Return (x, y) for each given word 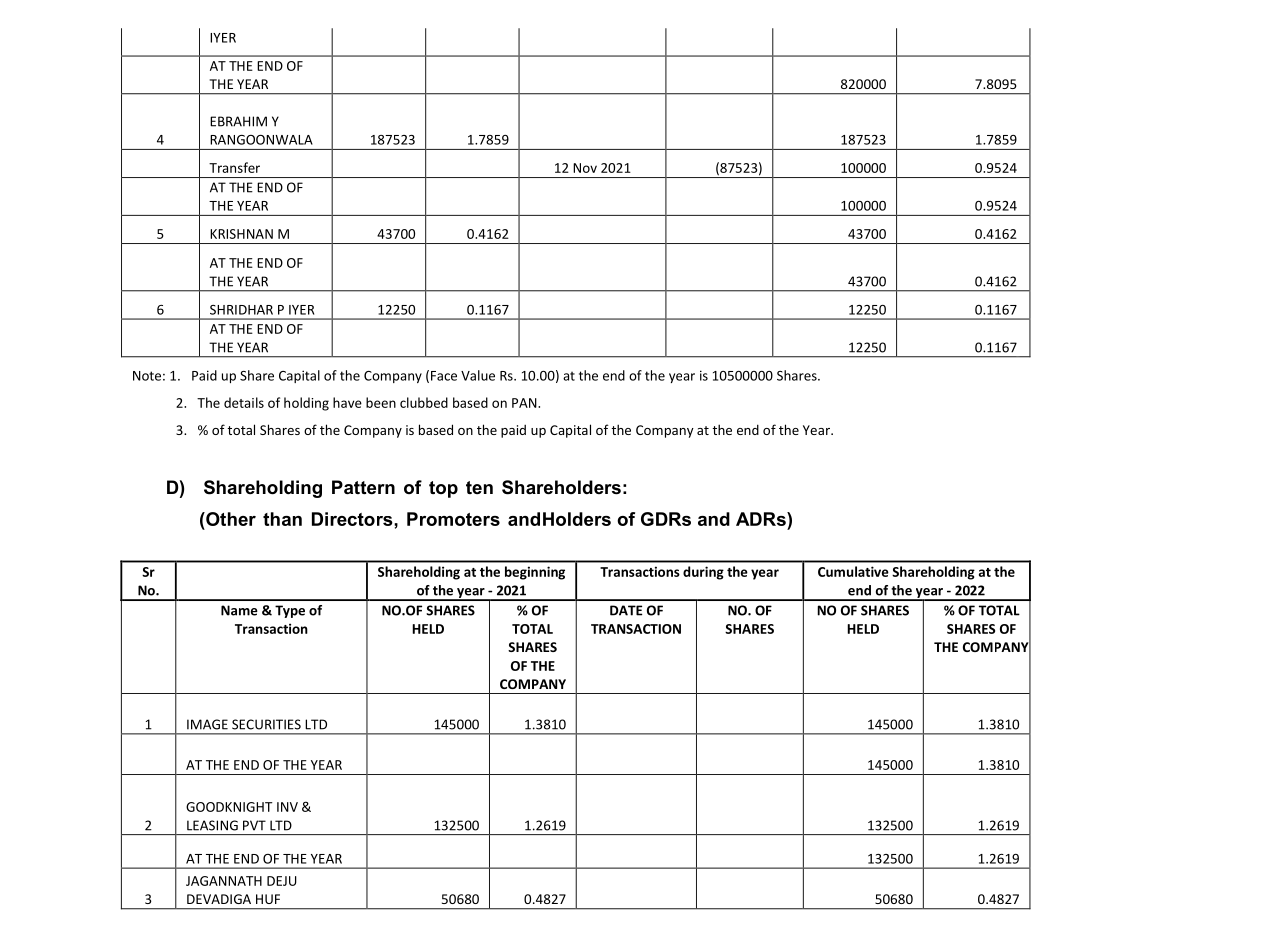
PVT (254, 825)
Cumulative (853, 571)
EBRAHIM (238, 121)
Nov (585, 168)
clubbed (424, 402)
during (703, 573)
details (244, 402)
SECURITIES (266, 724)
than (282, 519)
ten (479, 487)
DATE (626, 610)
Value (478, 375)
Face (444, 376)
